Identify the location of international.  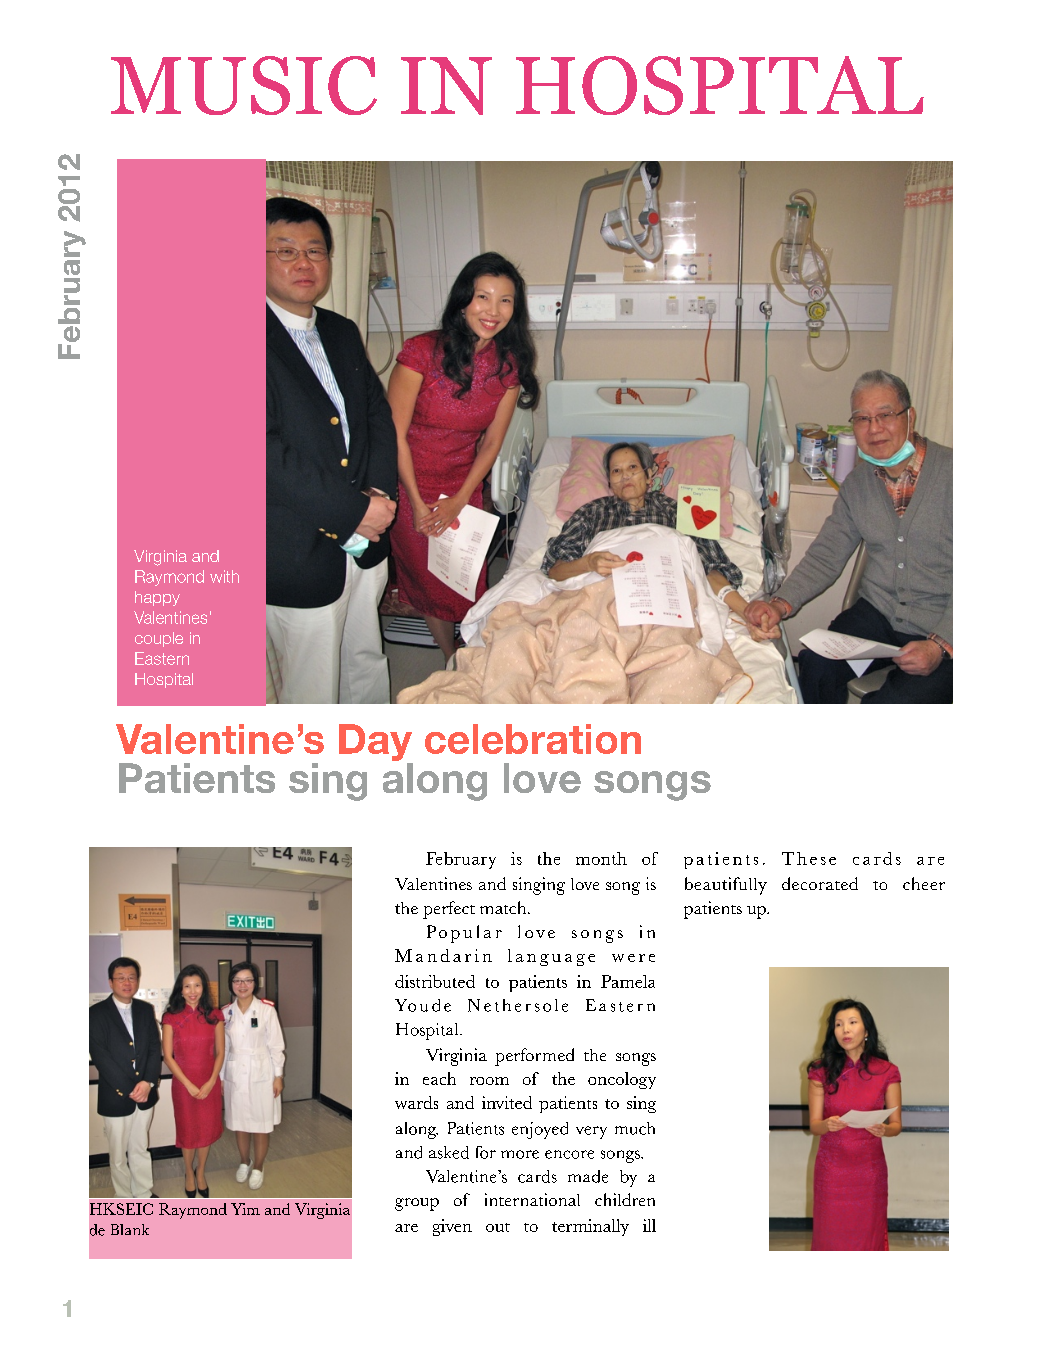
(532, 1199).
